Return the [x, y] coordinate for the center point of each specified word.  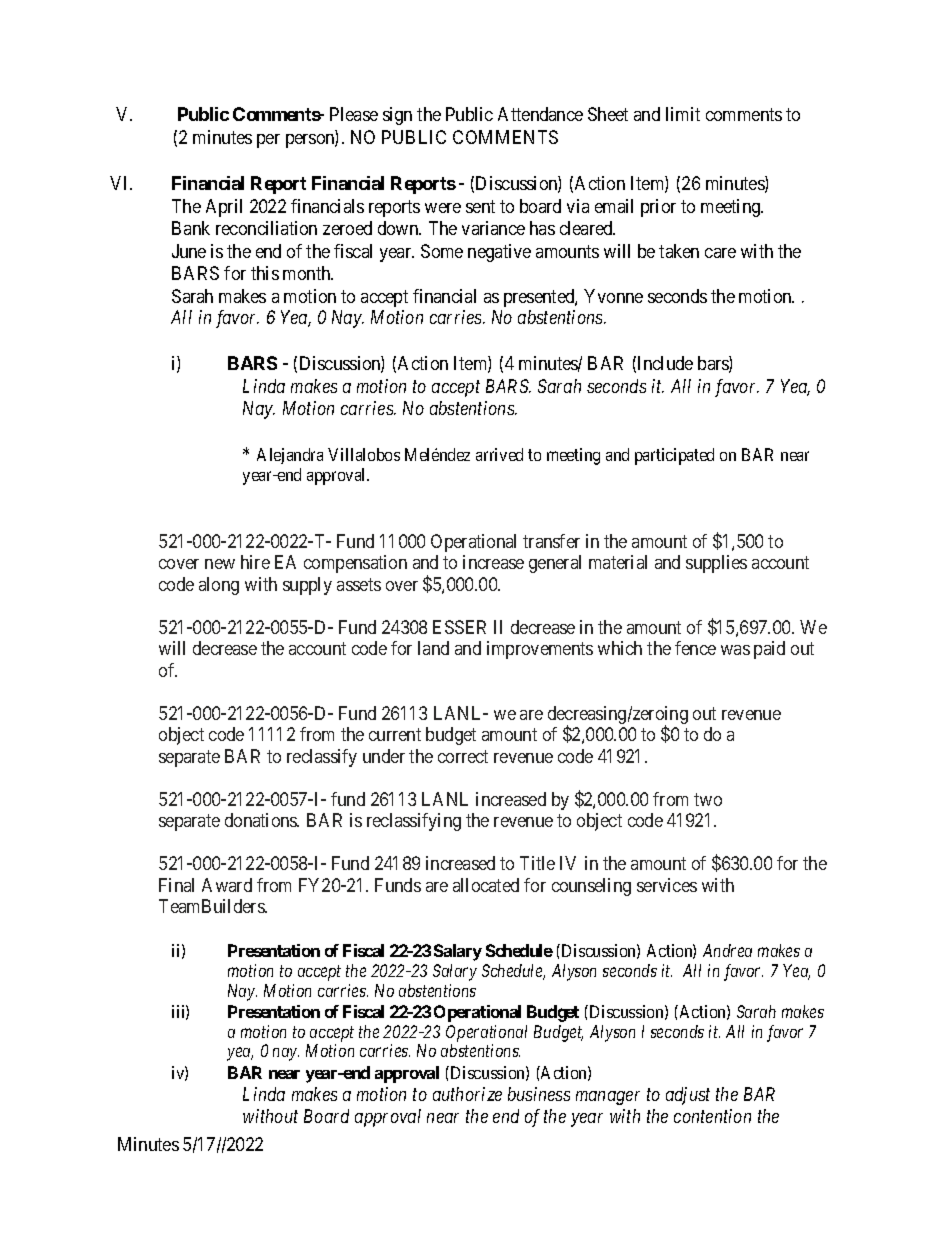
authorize [467, 1094]
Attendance [540, 114]
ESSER [459, 627]
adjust [688, 1096]
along [219, 586]
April [224, 208]
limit [683, 114]
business [539, 1094]
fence [695, 648]
